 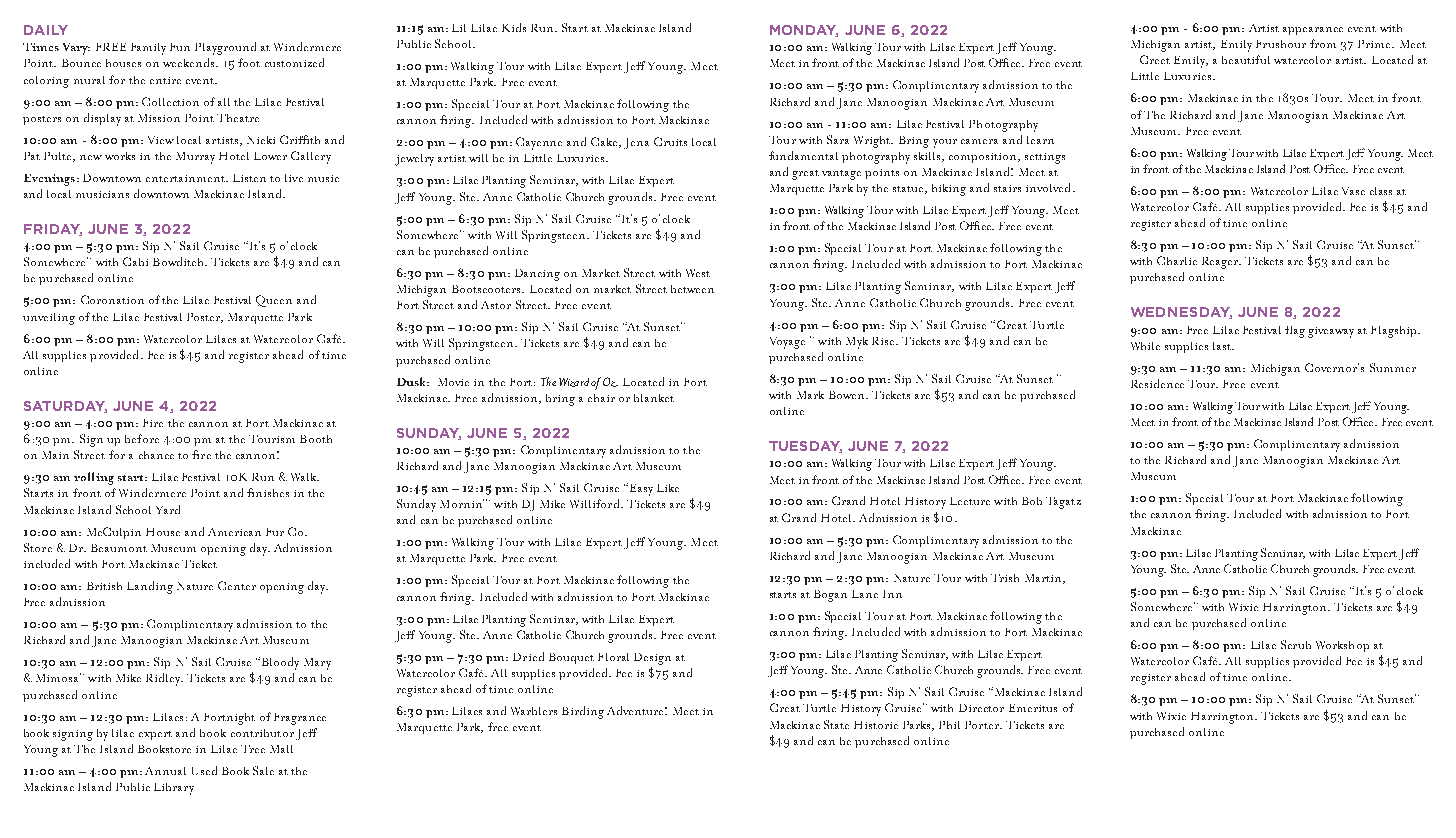 I want to click on Like, so click(x=668, y=488).
